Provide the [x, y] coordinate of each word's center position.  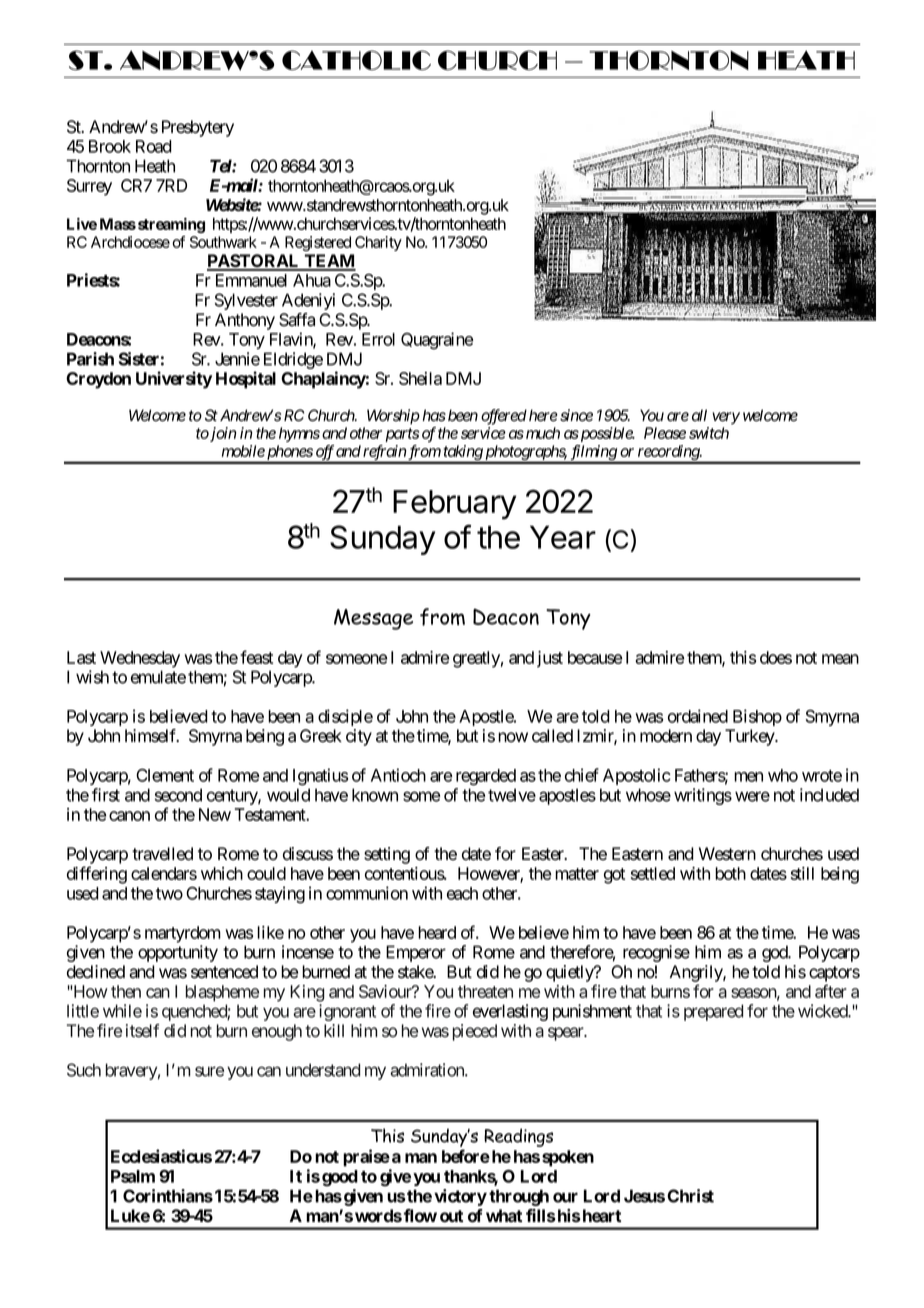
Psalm [133, 1176]
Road [154, 146]
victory [460, 1197]
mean [840, 659]
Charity [378, 243]
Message [373, 619]
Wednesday [140, 659]
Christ [690, 1196]
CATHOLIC [356, 60]
